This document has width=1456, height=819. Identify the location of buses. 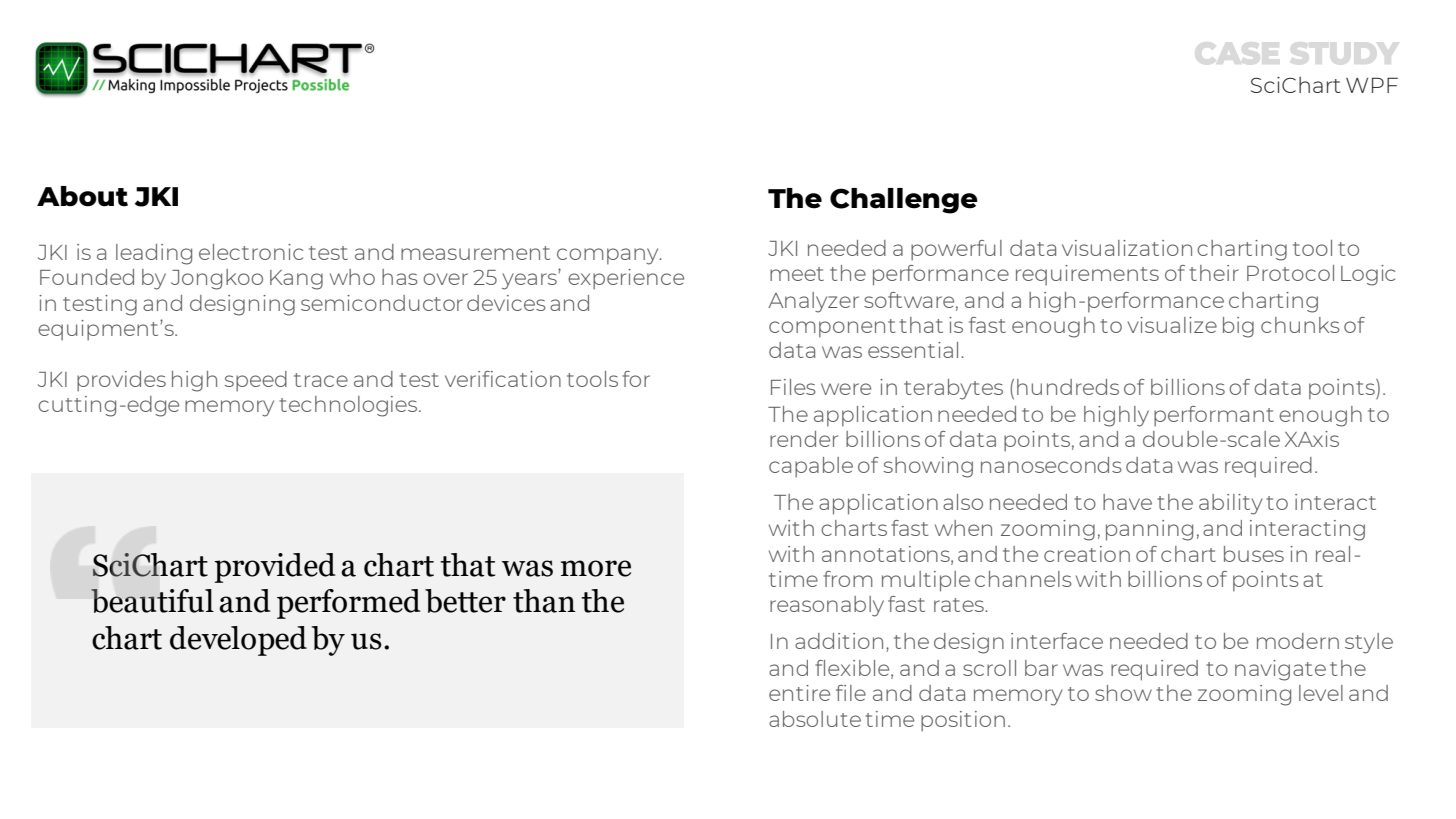
(1254, 554).
